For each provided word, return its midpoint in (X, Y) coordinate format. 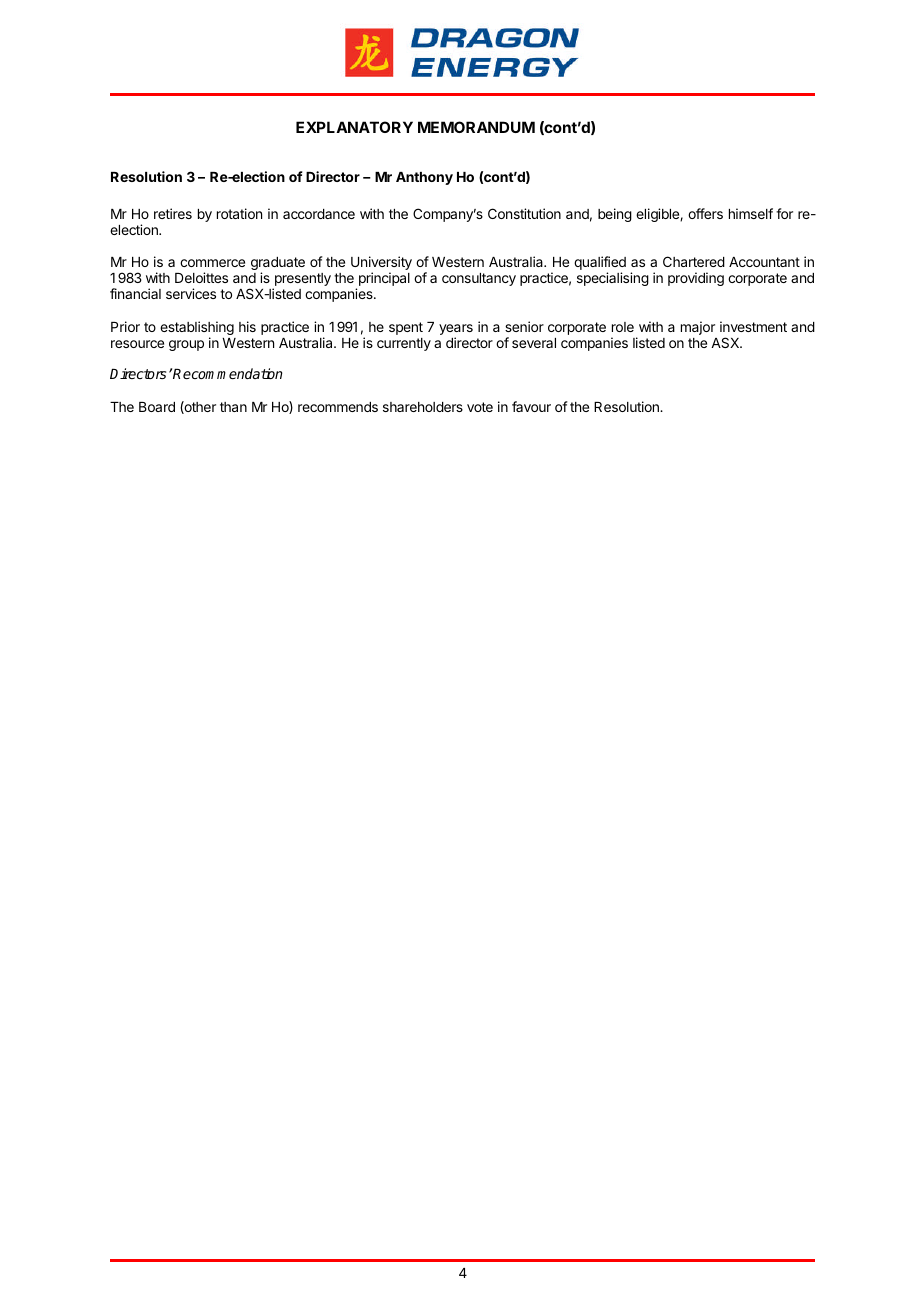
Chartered (694, 261)
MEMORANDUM (476, 127)
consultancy (479, 279)
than (233, 407)
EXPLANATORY (354, 127)
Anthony (424, 178)
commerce (212, 263)
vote (480, 407)
